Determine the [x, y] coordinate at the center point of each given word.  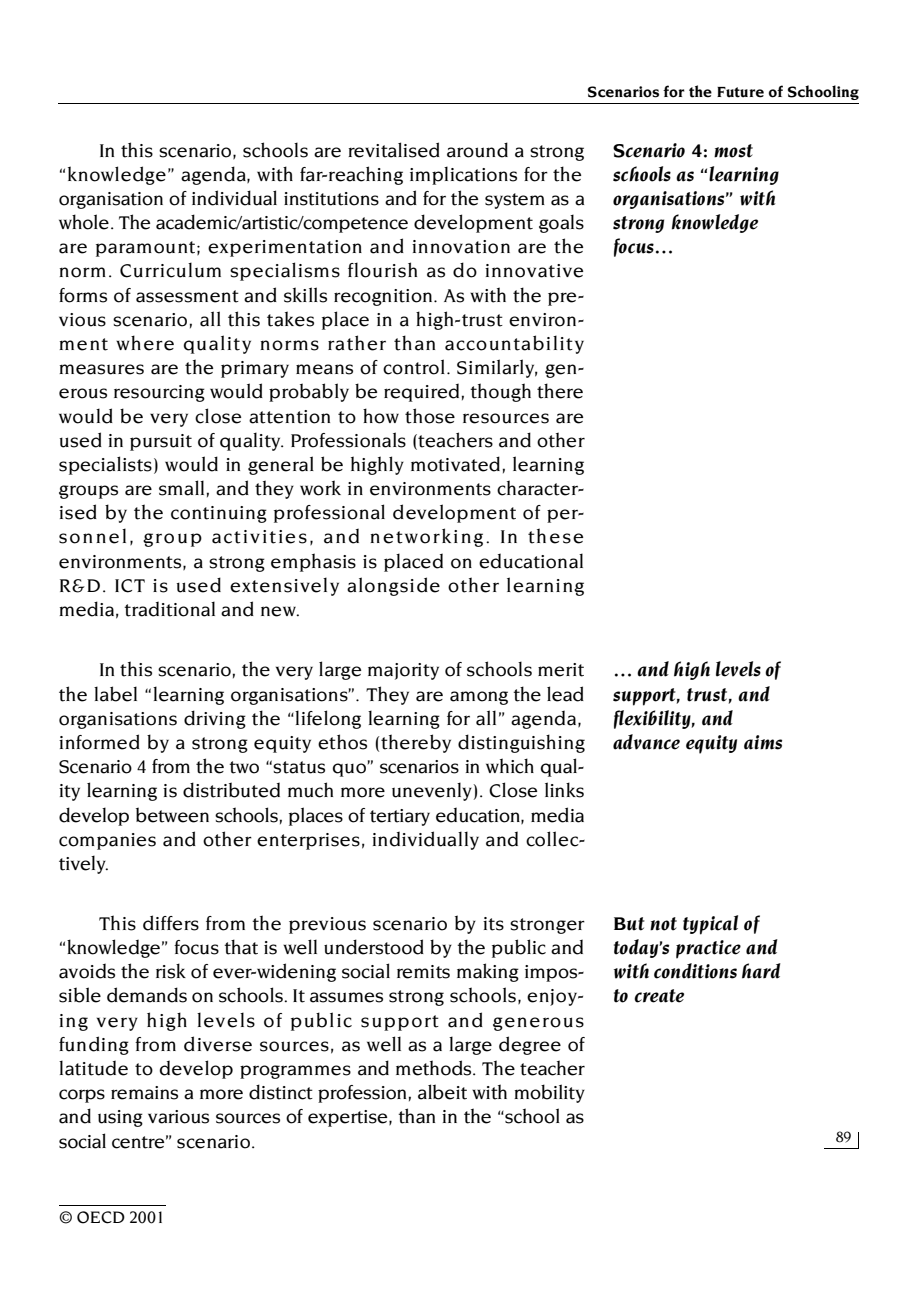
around [477, 150]
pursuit [161, 442]
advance [646, 742]
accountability [514, 344]
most [733, 151]
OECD [101, 1217]
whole [84, 222]
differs [171, 923]
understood [374, 947]
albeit [442, 1092]
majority [403, 671]
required [421, 392]
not [663, 924]
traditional [169, 609]
